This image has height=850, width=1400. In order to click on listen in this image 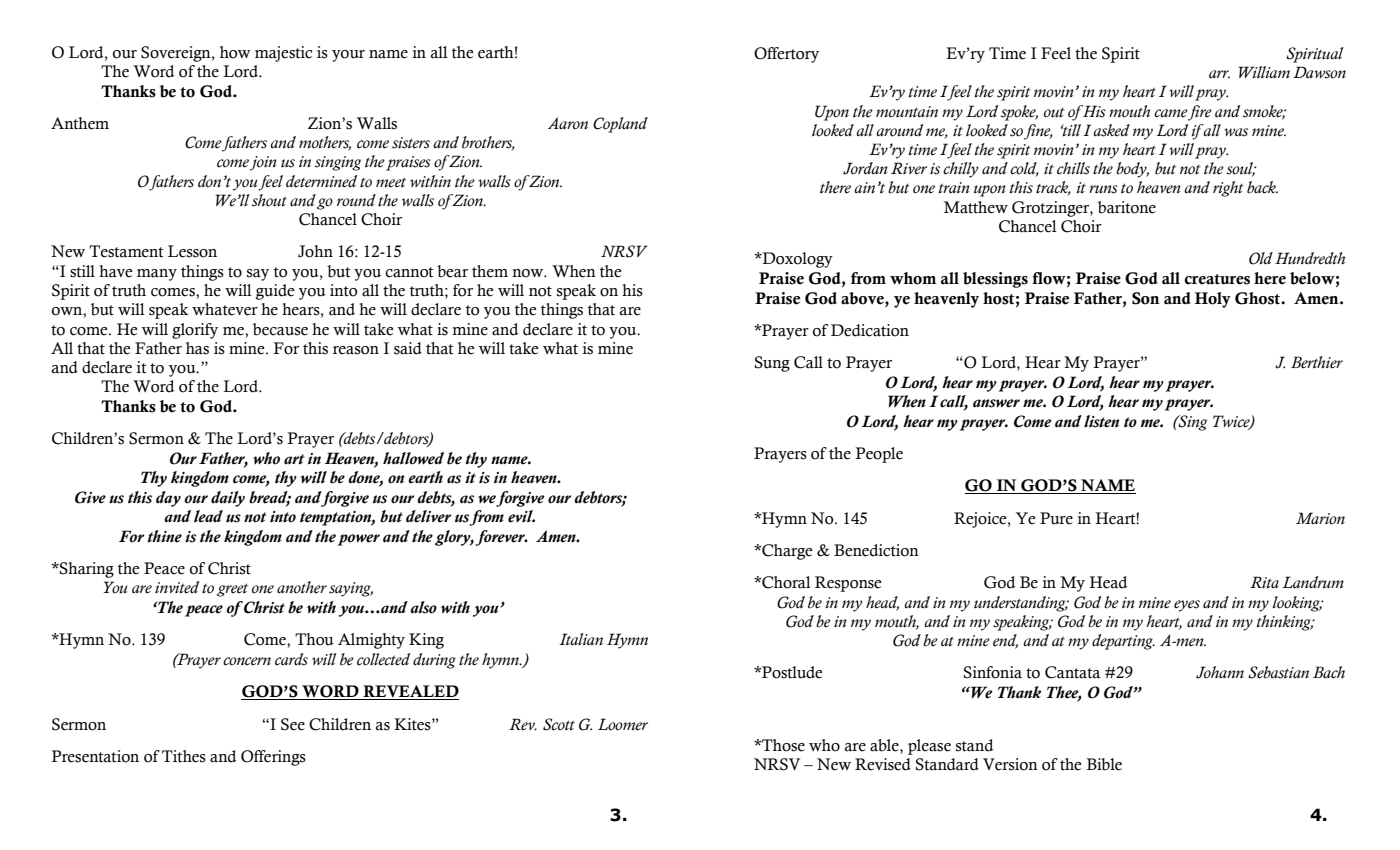, I will do `click(1101, 421)`.
